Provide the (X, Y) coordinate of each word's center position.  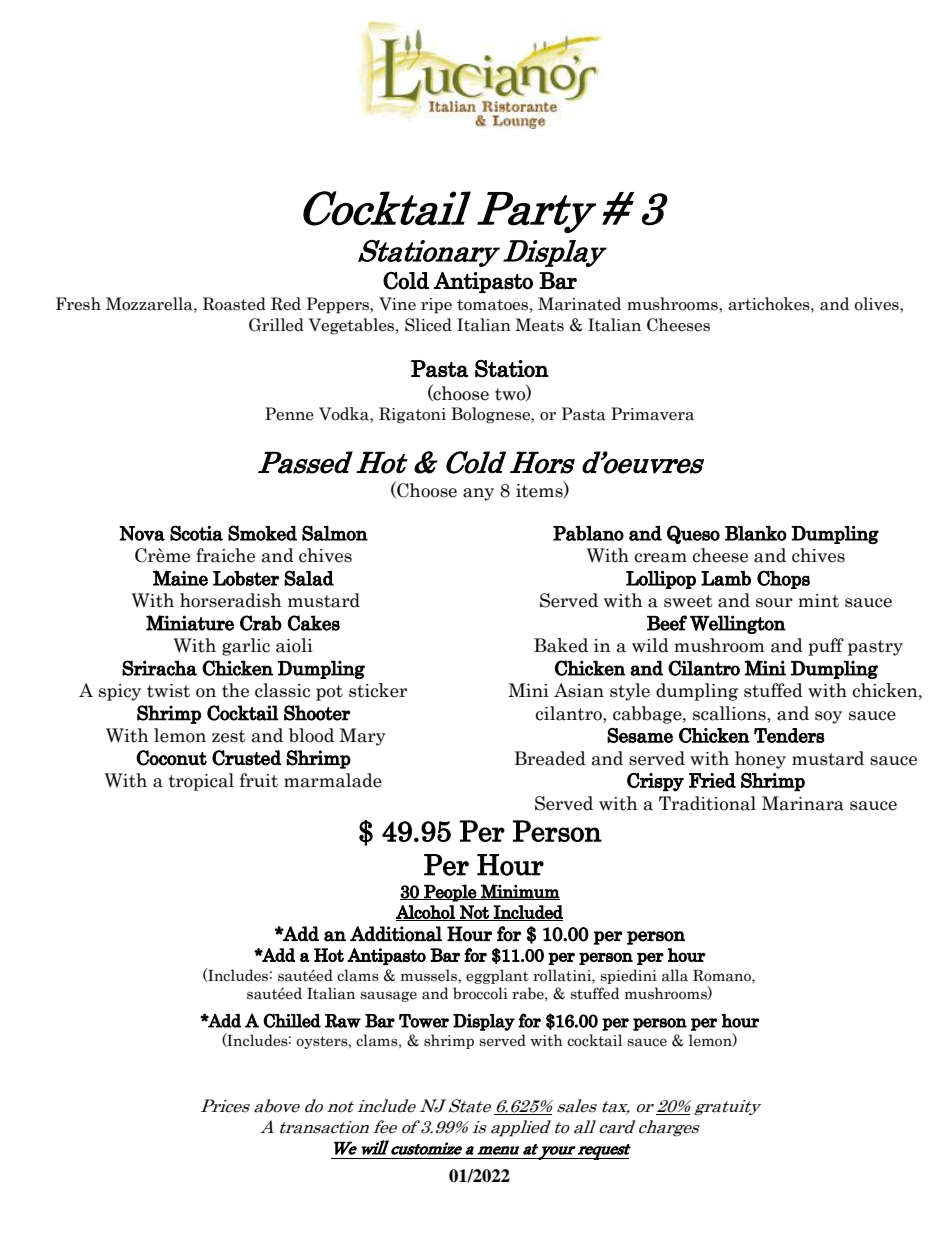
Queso (693, 534)
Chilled (292, 1020)
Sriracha (159, 668)
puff (826, 647)
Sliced (428, 325)
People (450, 893)
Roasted (234, 304)
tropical (201, 782)
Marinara (803, 803)
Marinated (579, 304)
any (478, 494)
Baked (561, 645)
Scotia (196, 533)
